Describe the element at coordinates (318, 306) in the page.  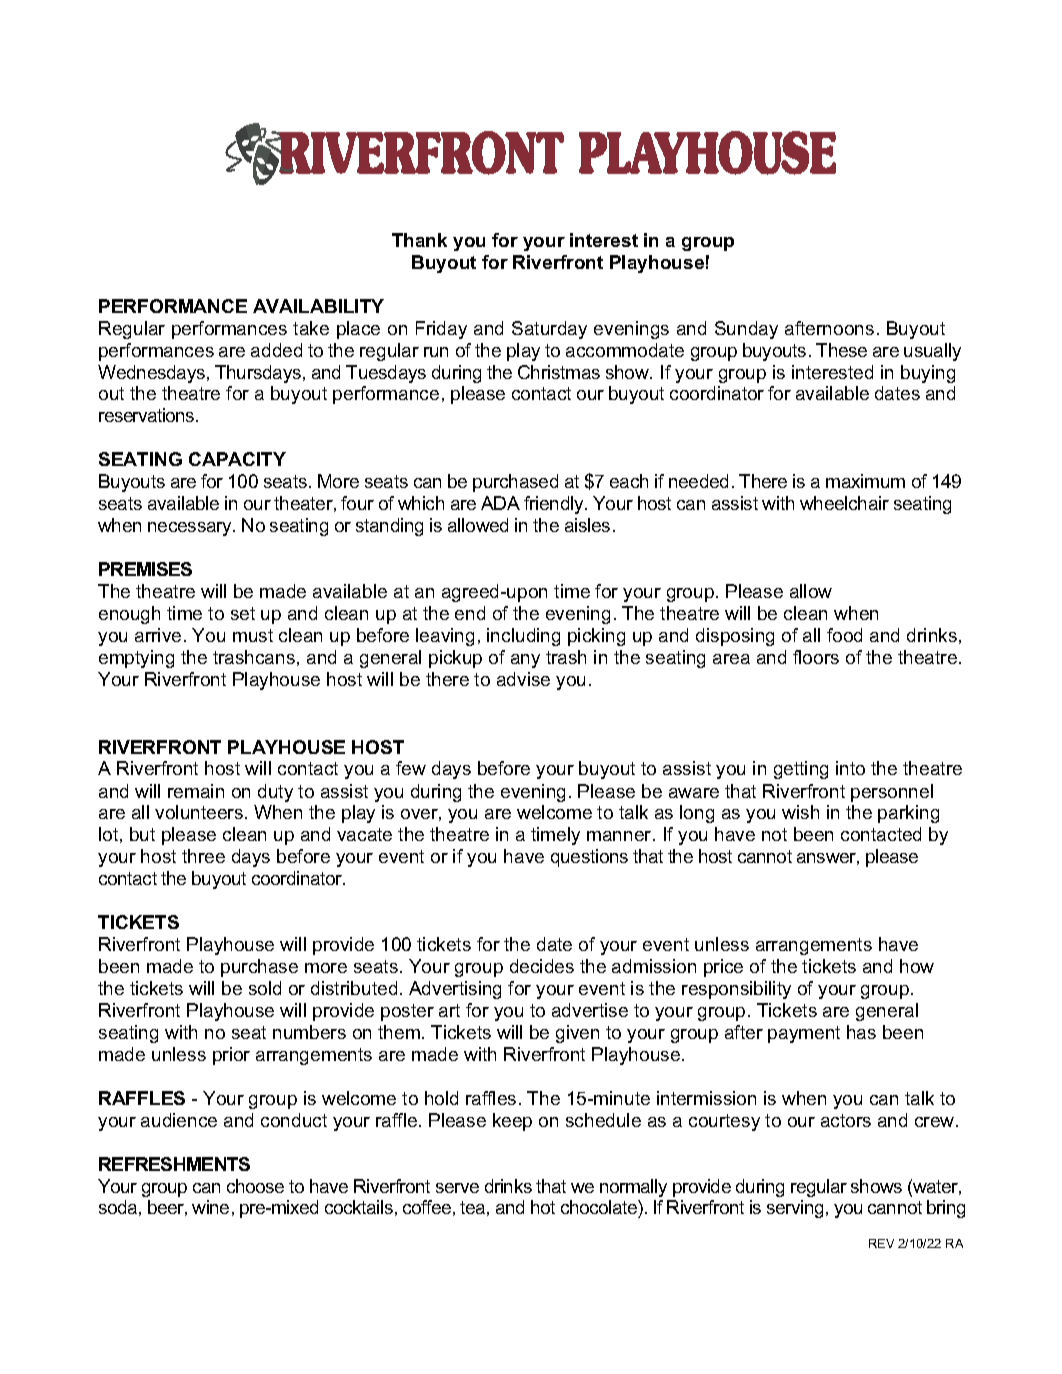
I see `AVAILABILITY` at that location.
